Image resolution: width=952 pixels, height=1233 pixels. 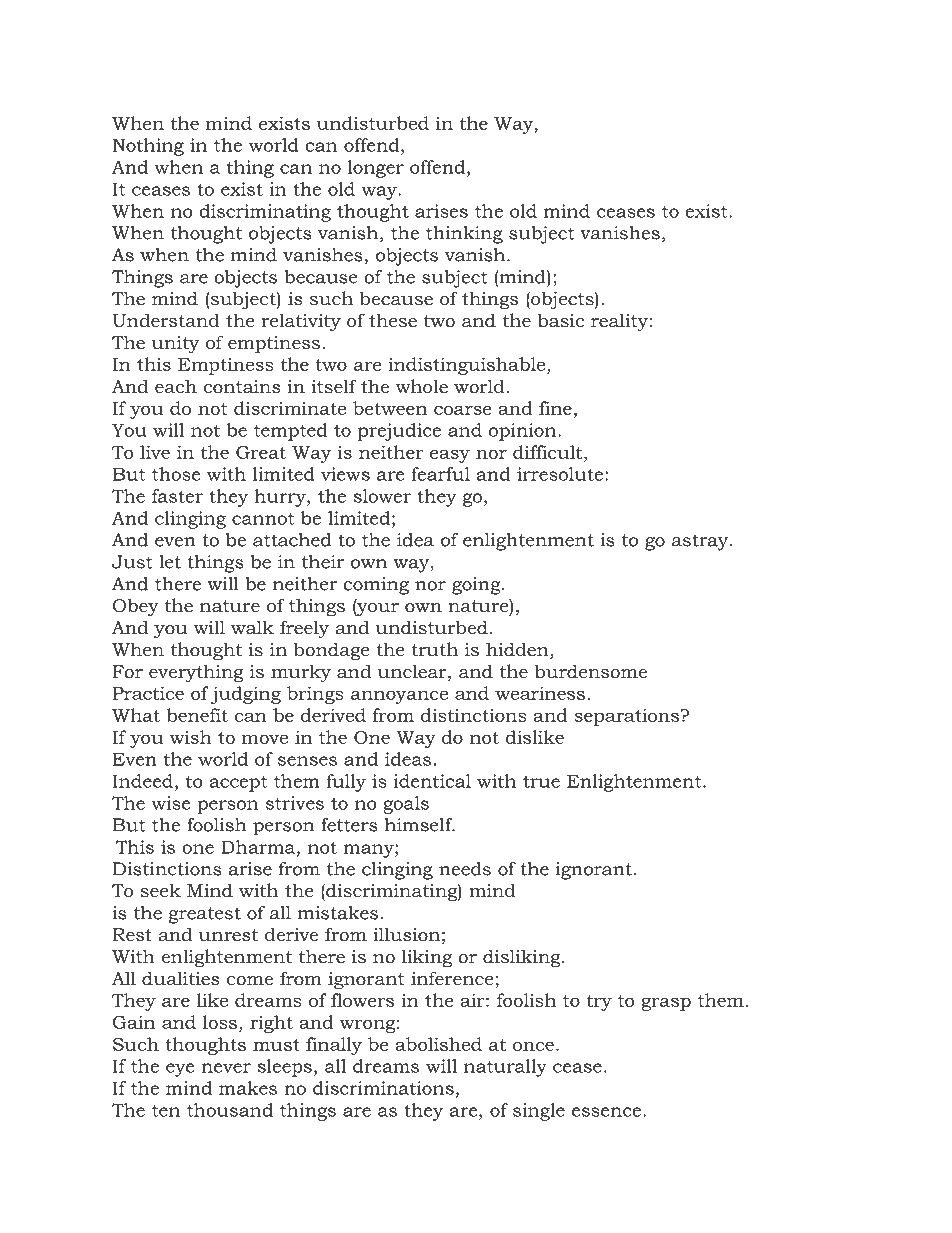 What do you see at coordinates (252, 627) in the image?
I see `walk` at bounding box center [252, 627].
